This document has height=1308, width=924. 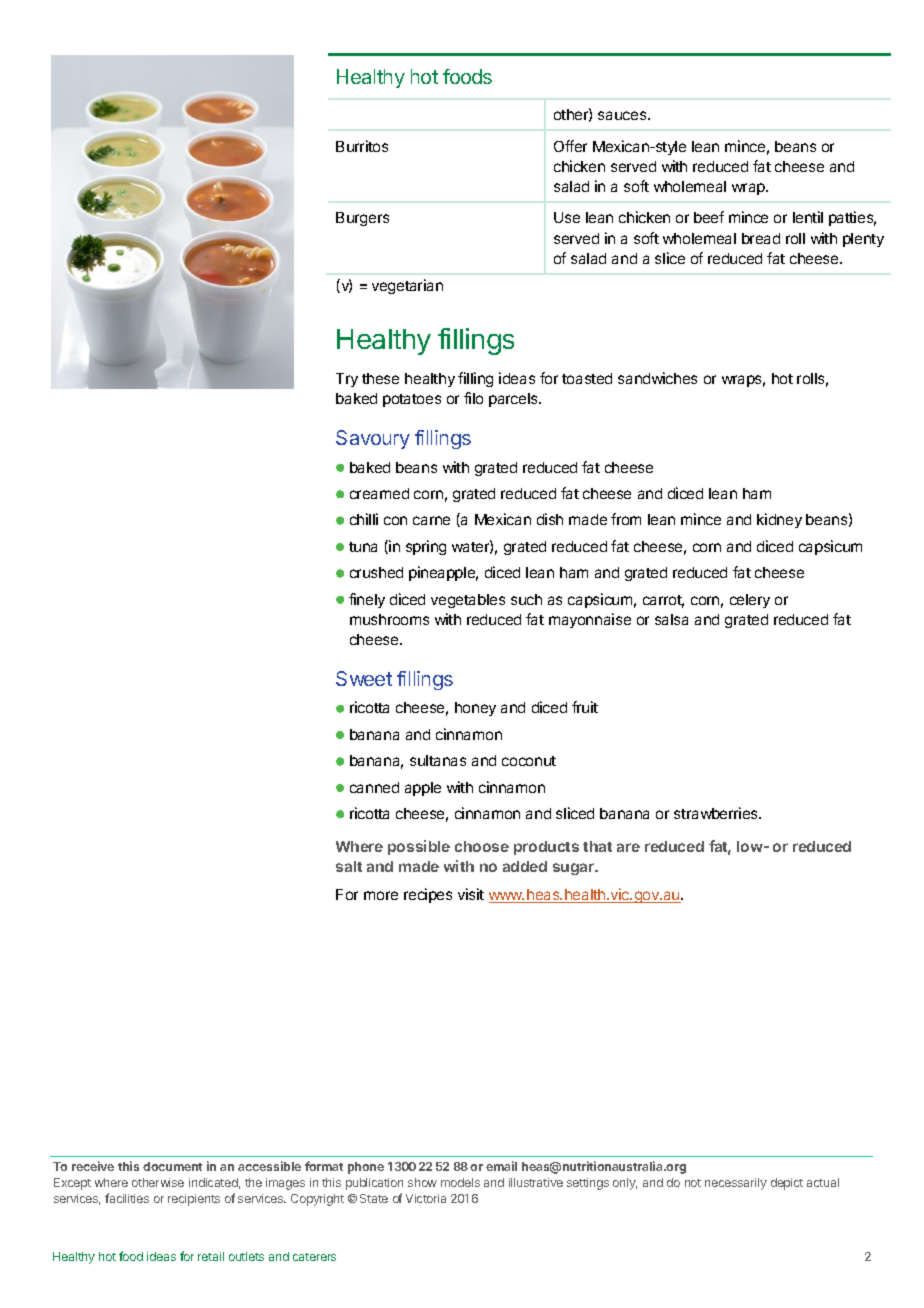 What do you see at coordinates (709, 217) in the document?
I see `beef` at bounding box center [709, 217].
